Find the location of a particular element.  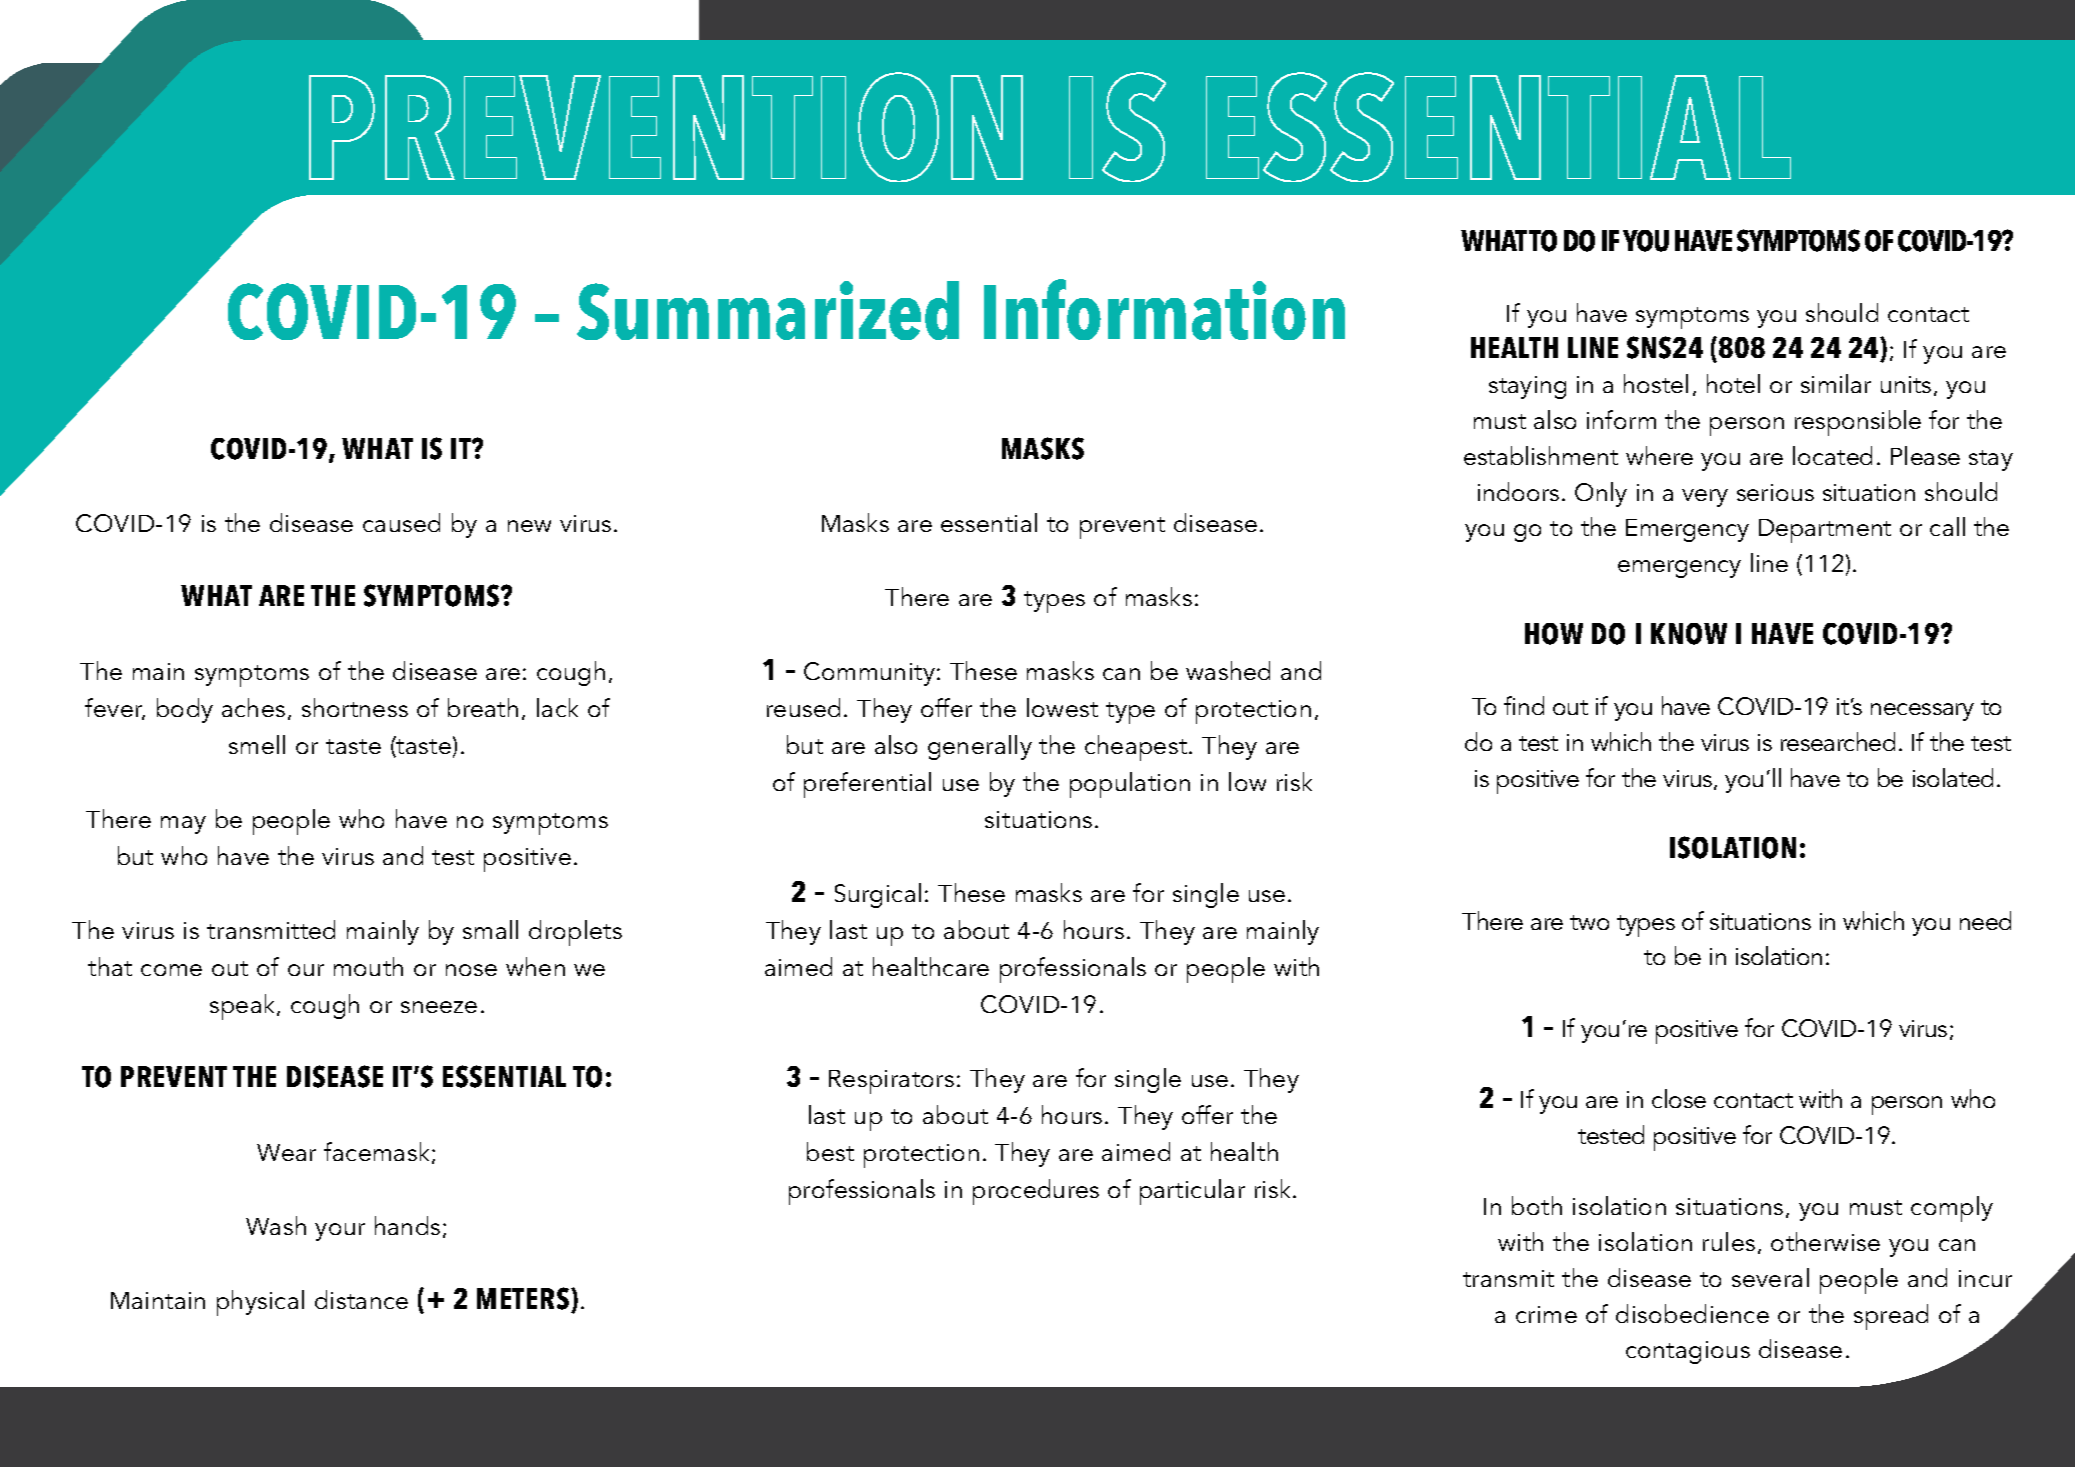

hotel is located at coordinates (1733, 383).
